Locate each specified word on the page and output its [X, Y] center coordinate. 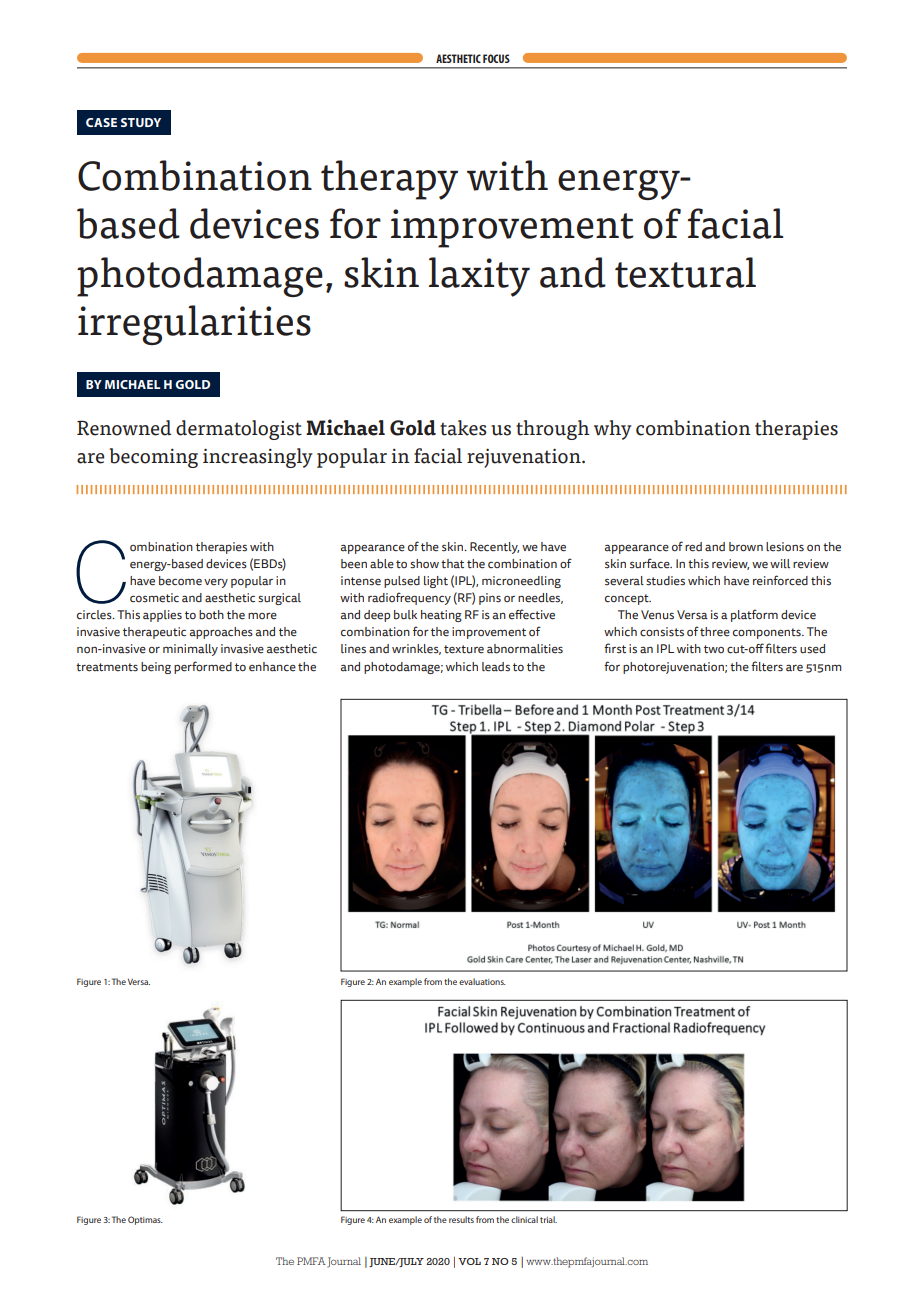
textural [685, 272]
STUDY [141, 122]
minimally [190, 650]
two [714, 649]
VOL [469, 1261]
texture [464, 649]
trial [548, 1219]
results [461, 1219]
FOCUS [496, 58]
